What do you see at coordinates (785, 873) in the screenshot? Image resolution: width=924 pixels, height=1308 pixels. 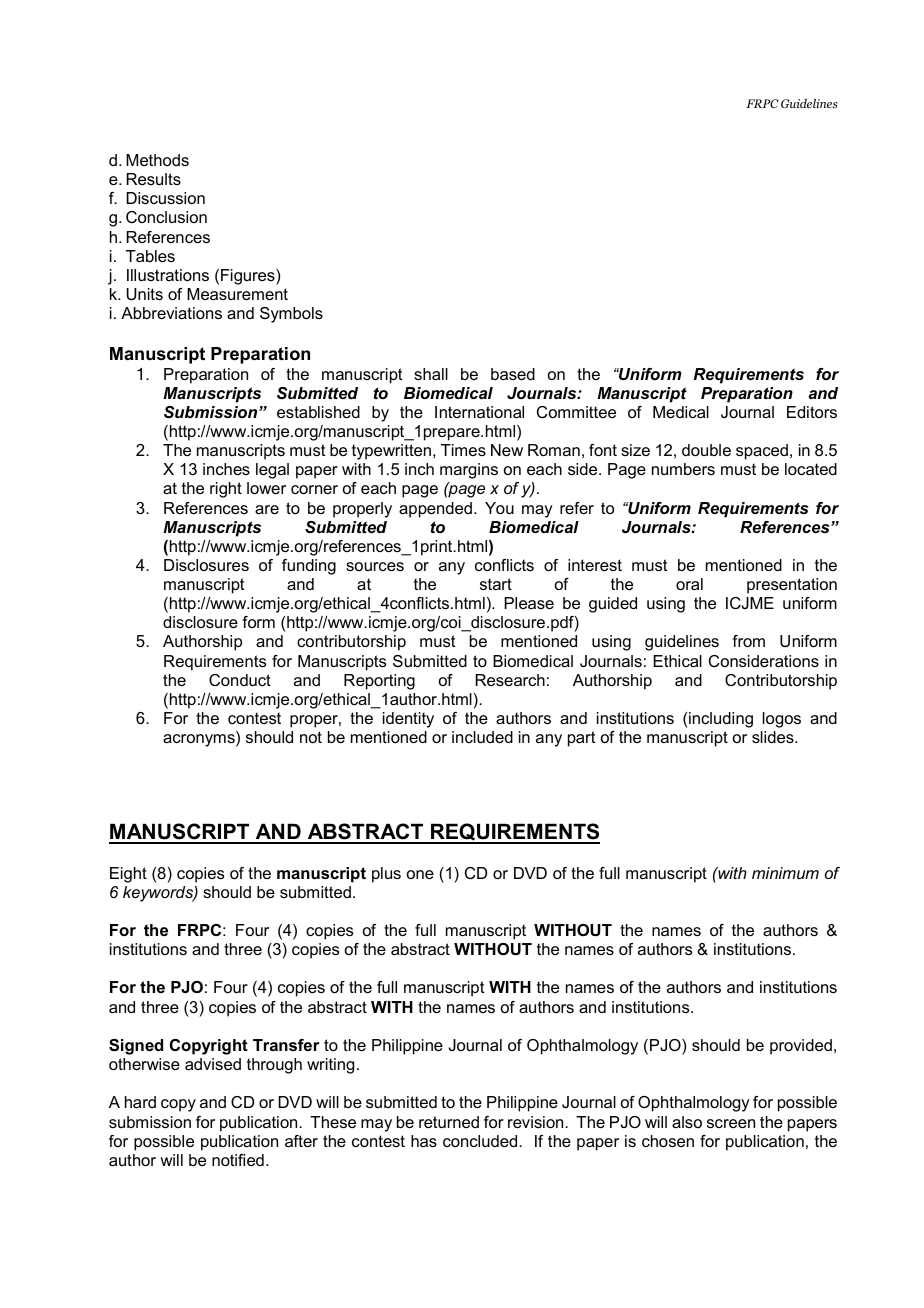 I see `minimum` at bounding box center [785, 873].
